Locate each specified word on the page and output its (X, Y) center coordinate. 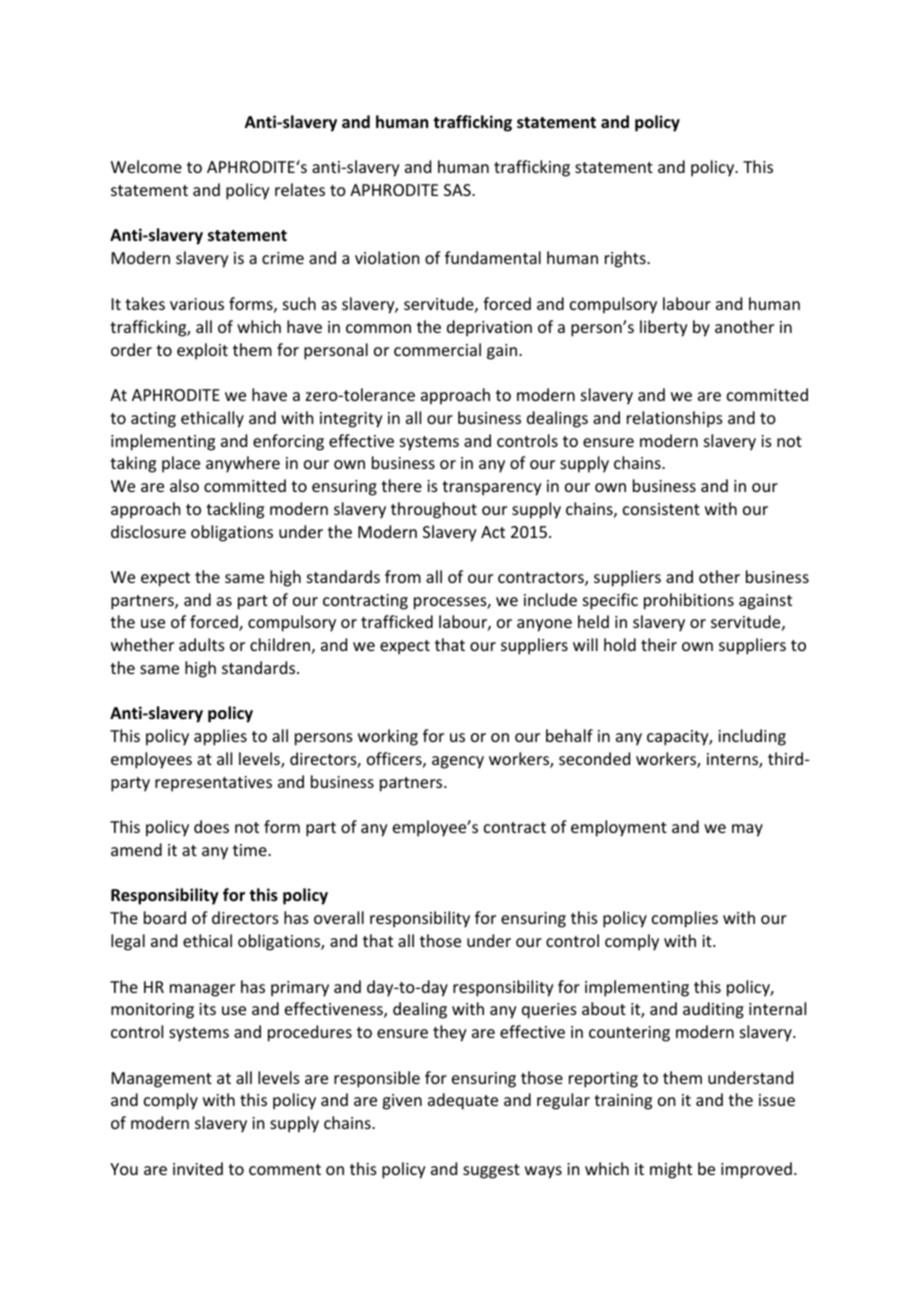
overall (339, 917)
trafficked (397, 621)
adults (202, 644)
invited (198, 1168)
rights (626, 259)
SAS (458, 190)
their (659, 644)
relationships (675, 419)
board (165, 917)
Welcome (146, 166)
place (181, 464)
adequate (463, 1101)
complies (685, 919)
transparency (492, 488)
